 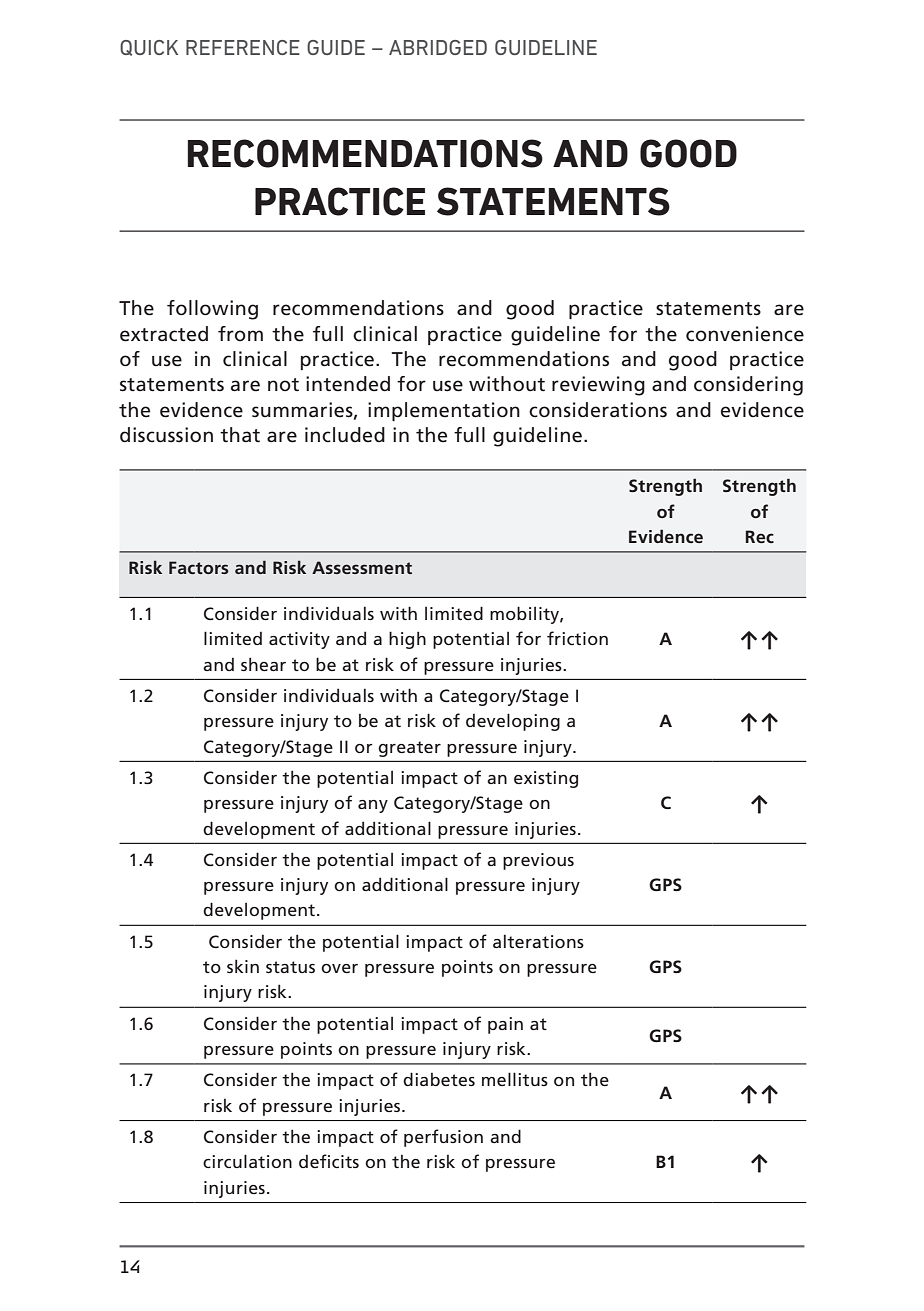 I want to click on mellitus, so click(x=515, y=1079).
